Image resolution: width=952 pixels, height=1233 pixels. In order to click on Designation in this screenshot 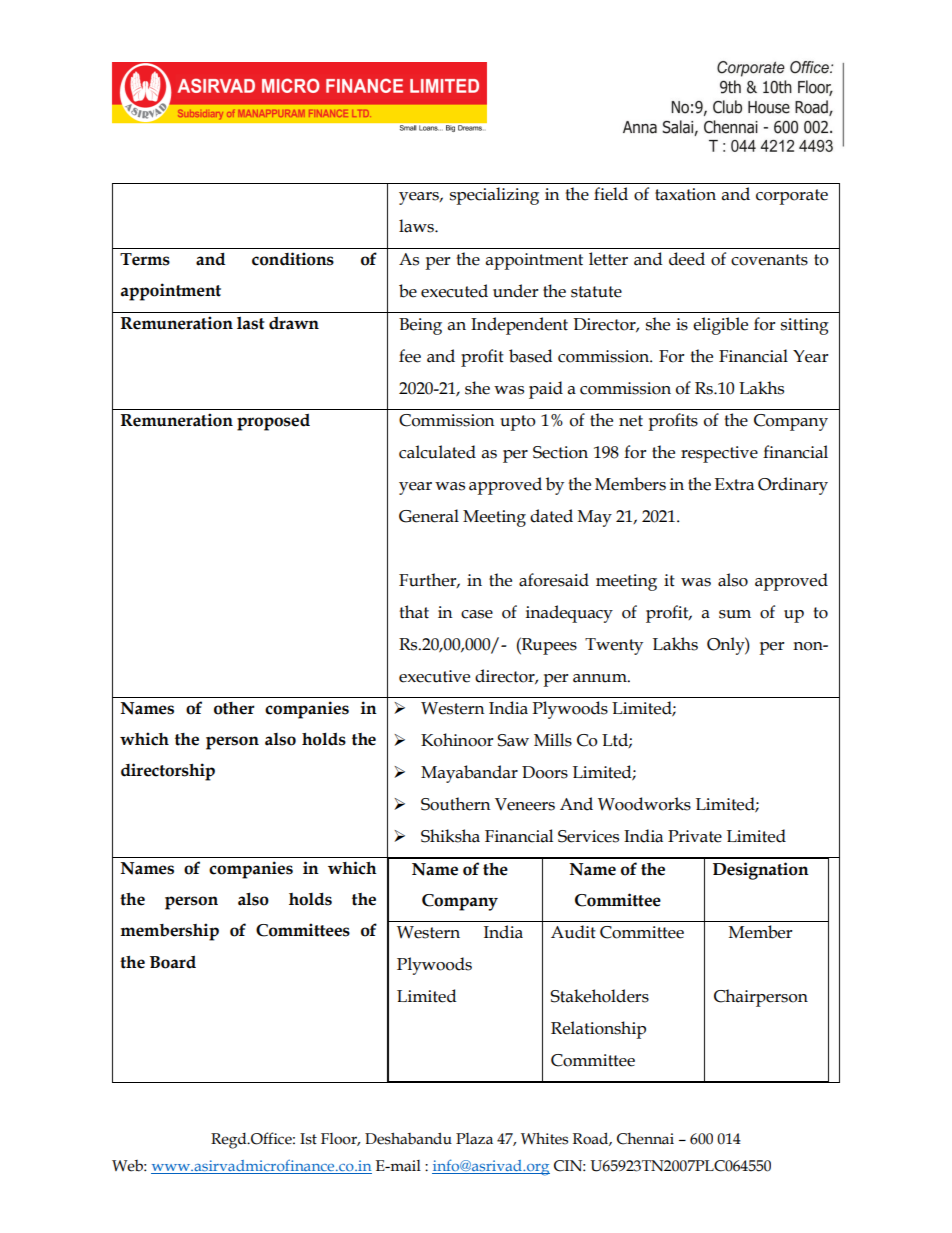, I will do `click(761, 871)`.
